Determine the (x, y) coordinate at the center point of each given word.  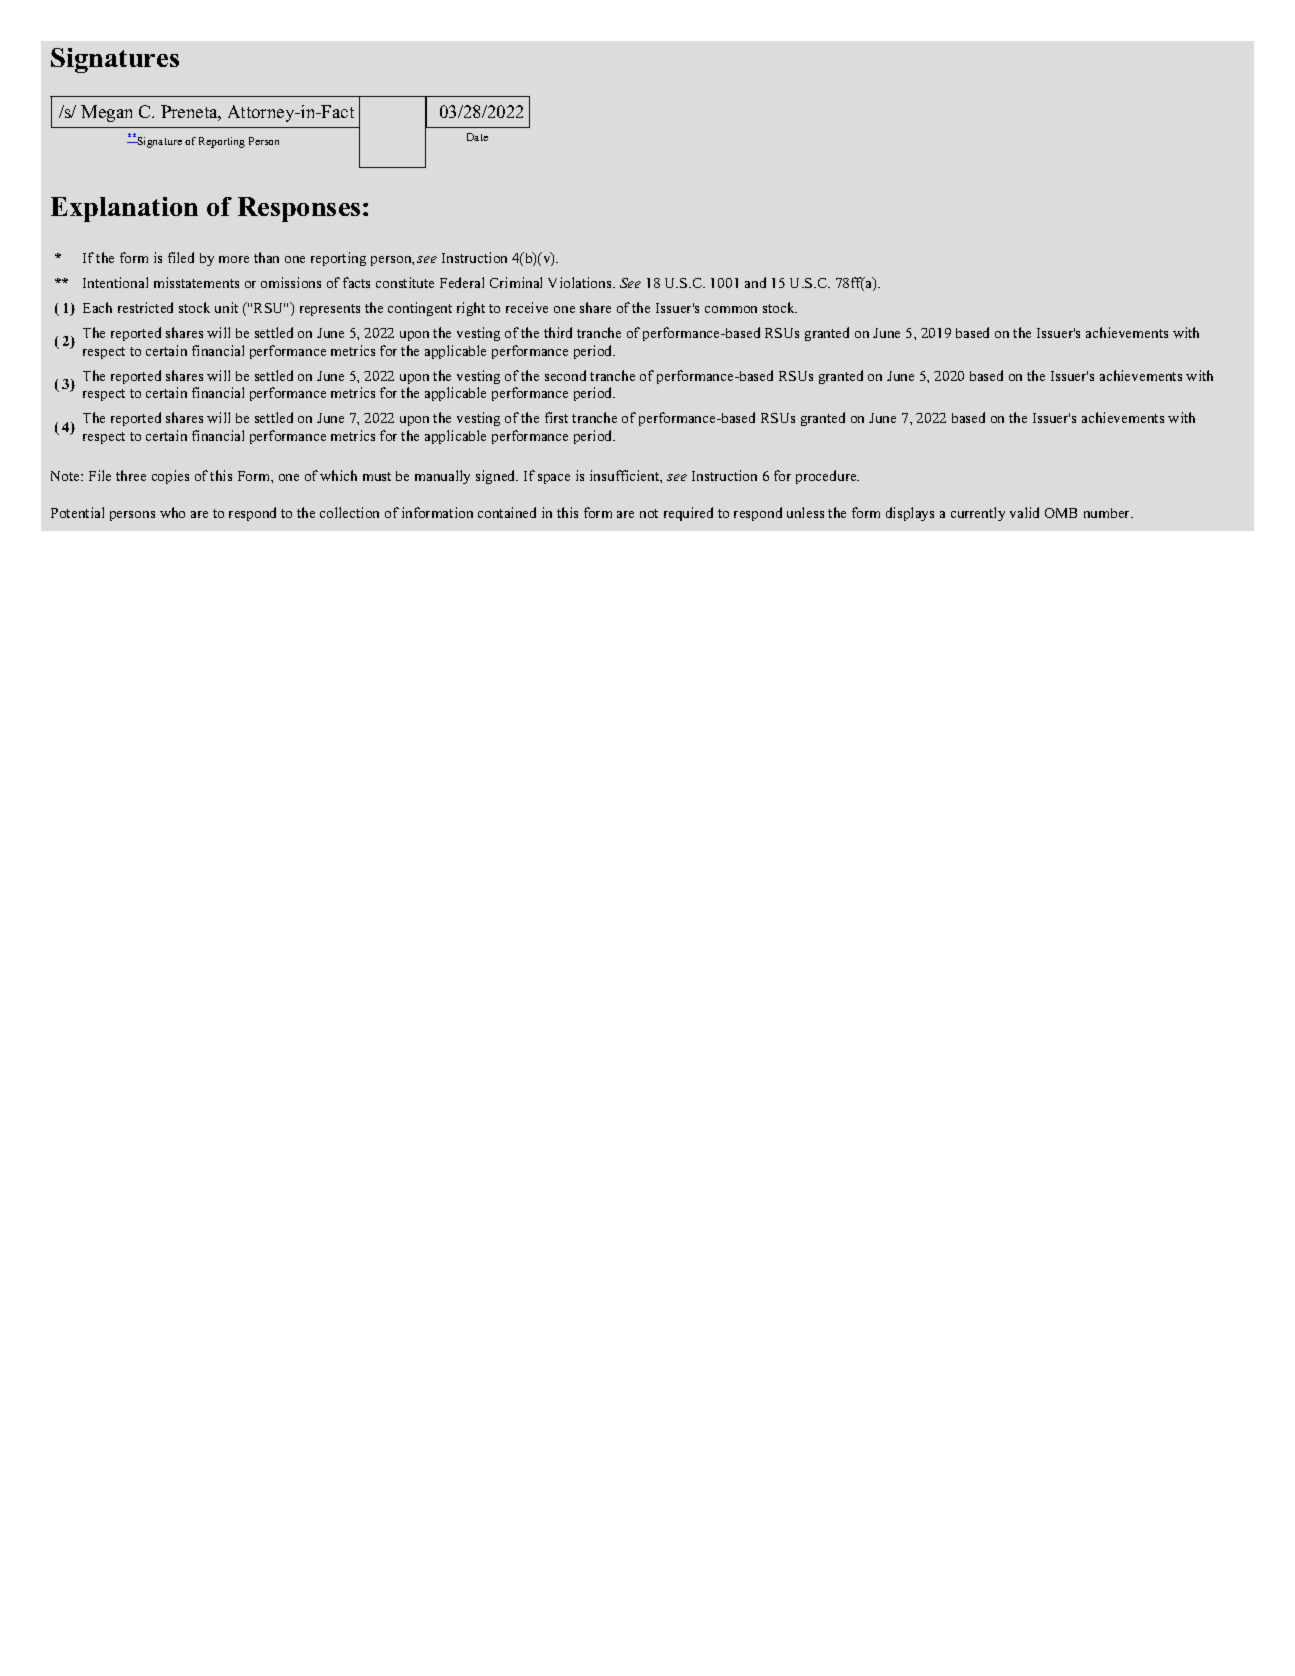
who (172, 512)
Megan (106, 113)
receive (527, 307)
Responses (299, 209)
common (731, 309)
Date (477, 137)
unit (226, 307)
